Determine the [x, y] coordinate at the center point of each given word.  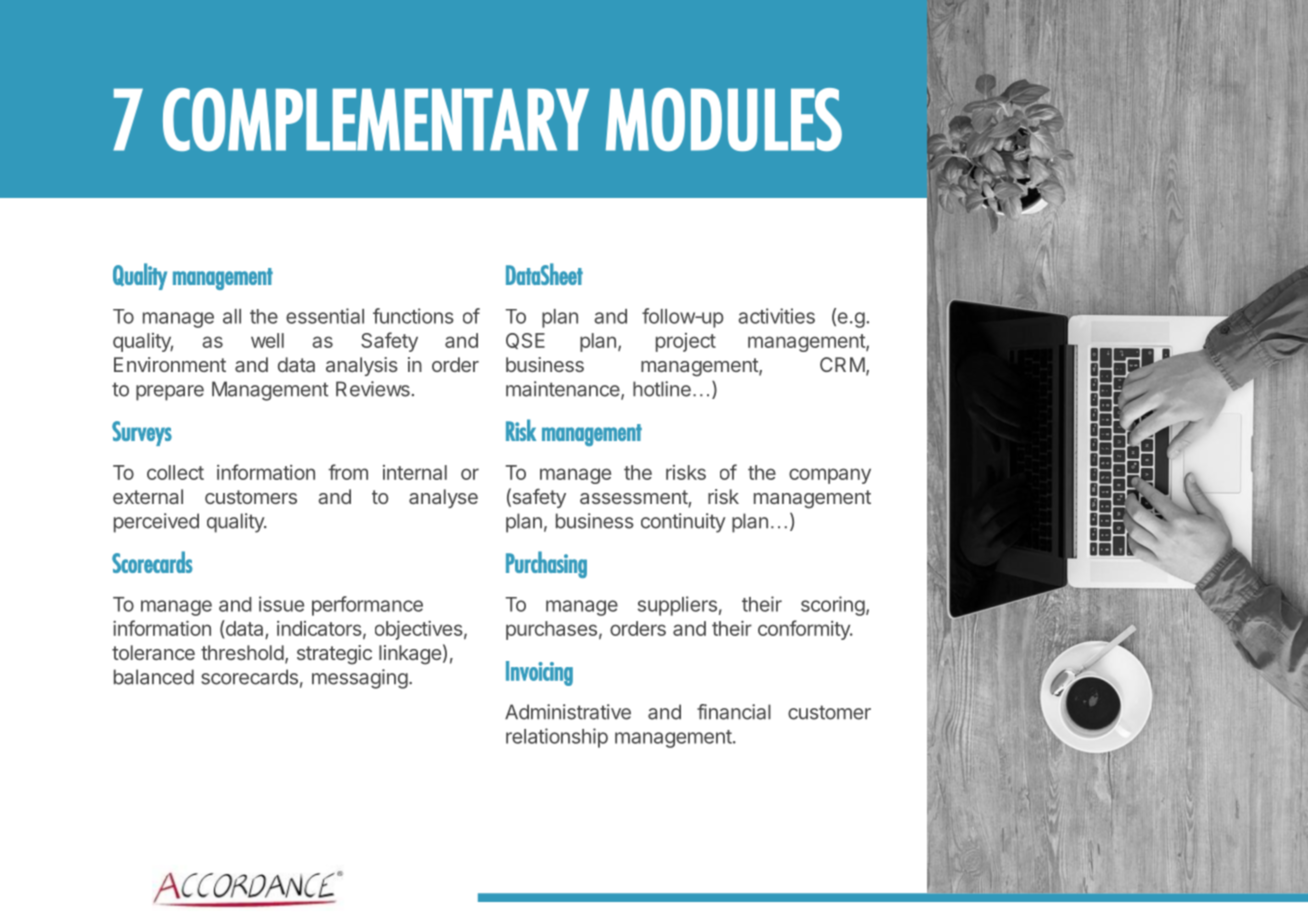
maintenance [564, 390]
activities [776, 316]
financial [734, 712]
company [830, 476]
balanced [154, 677]
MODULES [724, 119]
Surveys [142, 433]
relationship [557, 738]
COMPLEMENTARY [376, 119]
